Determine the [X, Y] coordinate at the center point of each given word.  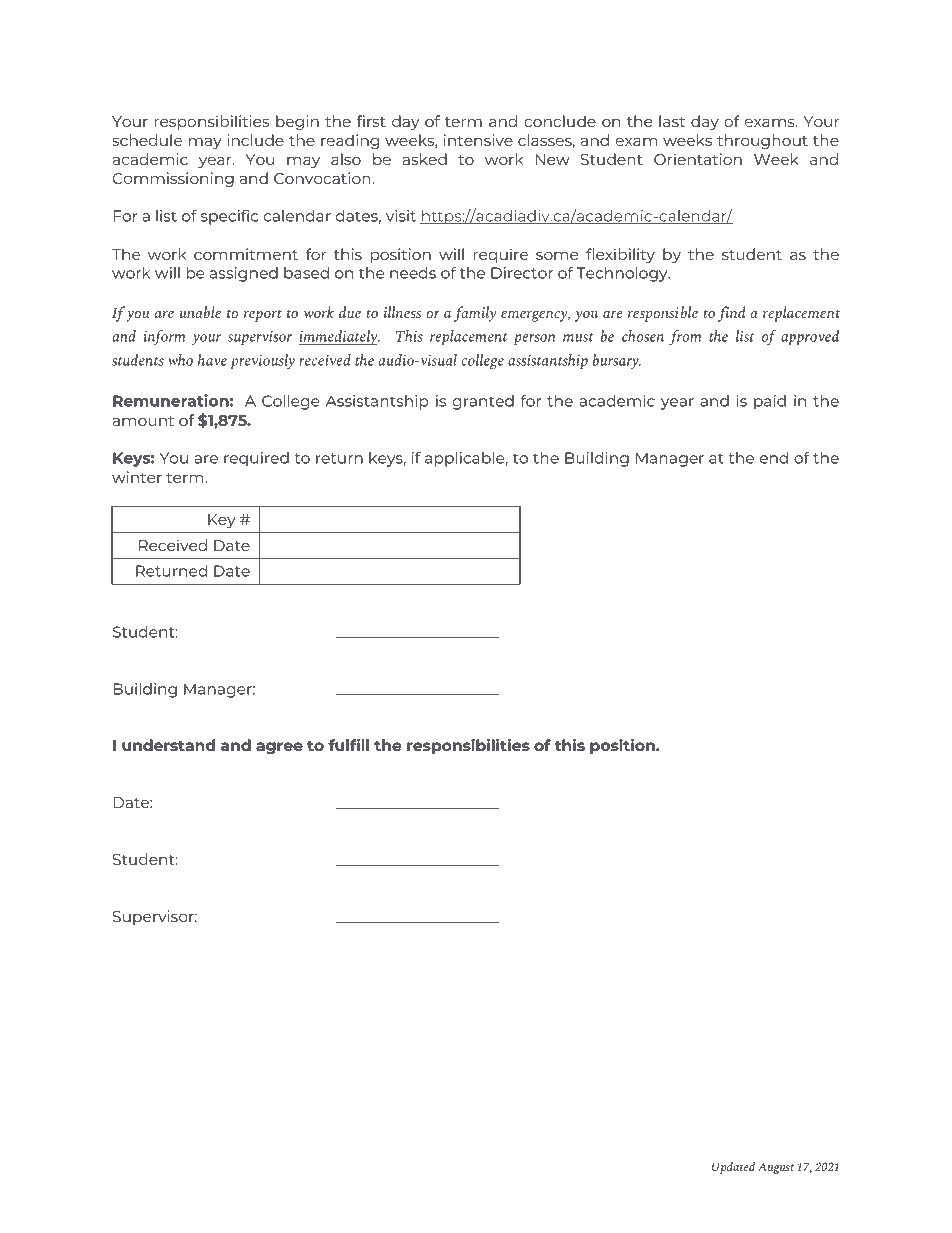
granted [483, 402]
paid [770, 402]
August [776, 1168]
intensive [478, 140]
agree [279, 748]
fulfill [348, 745]
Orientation [698, 159]
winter [137, 477]
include [255, 140]
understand [168, 745]
